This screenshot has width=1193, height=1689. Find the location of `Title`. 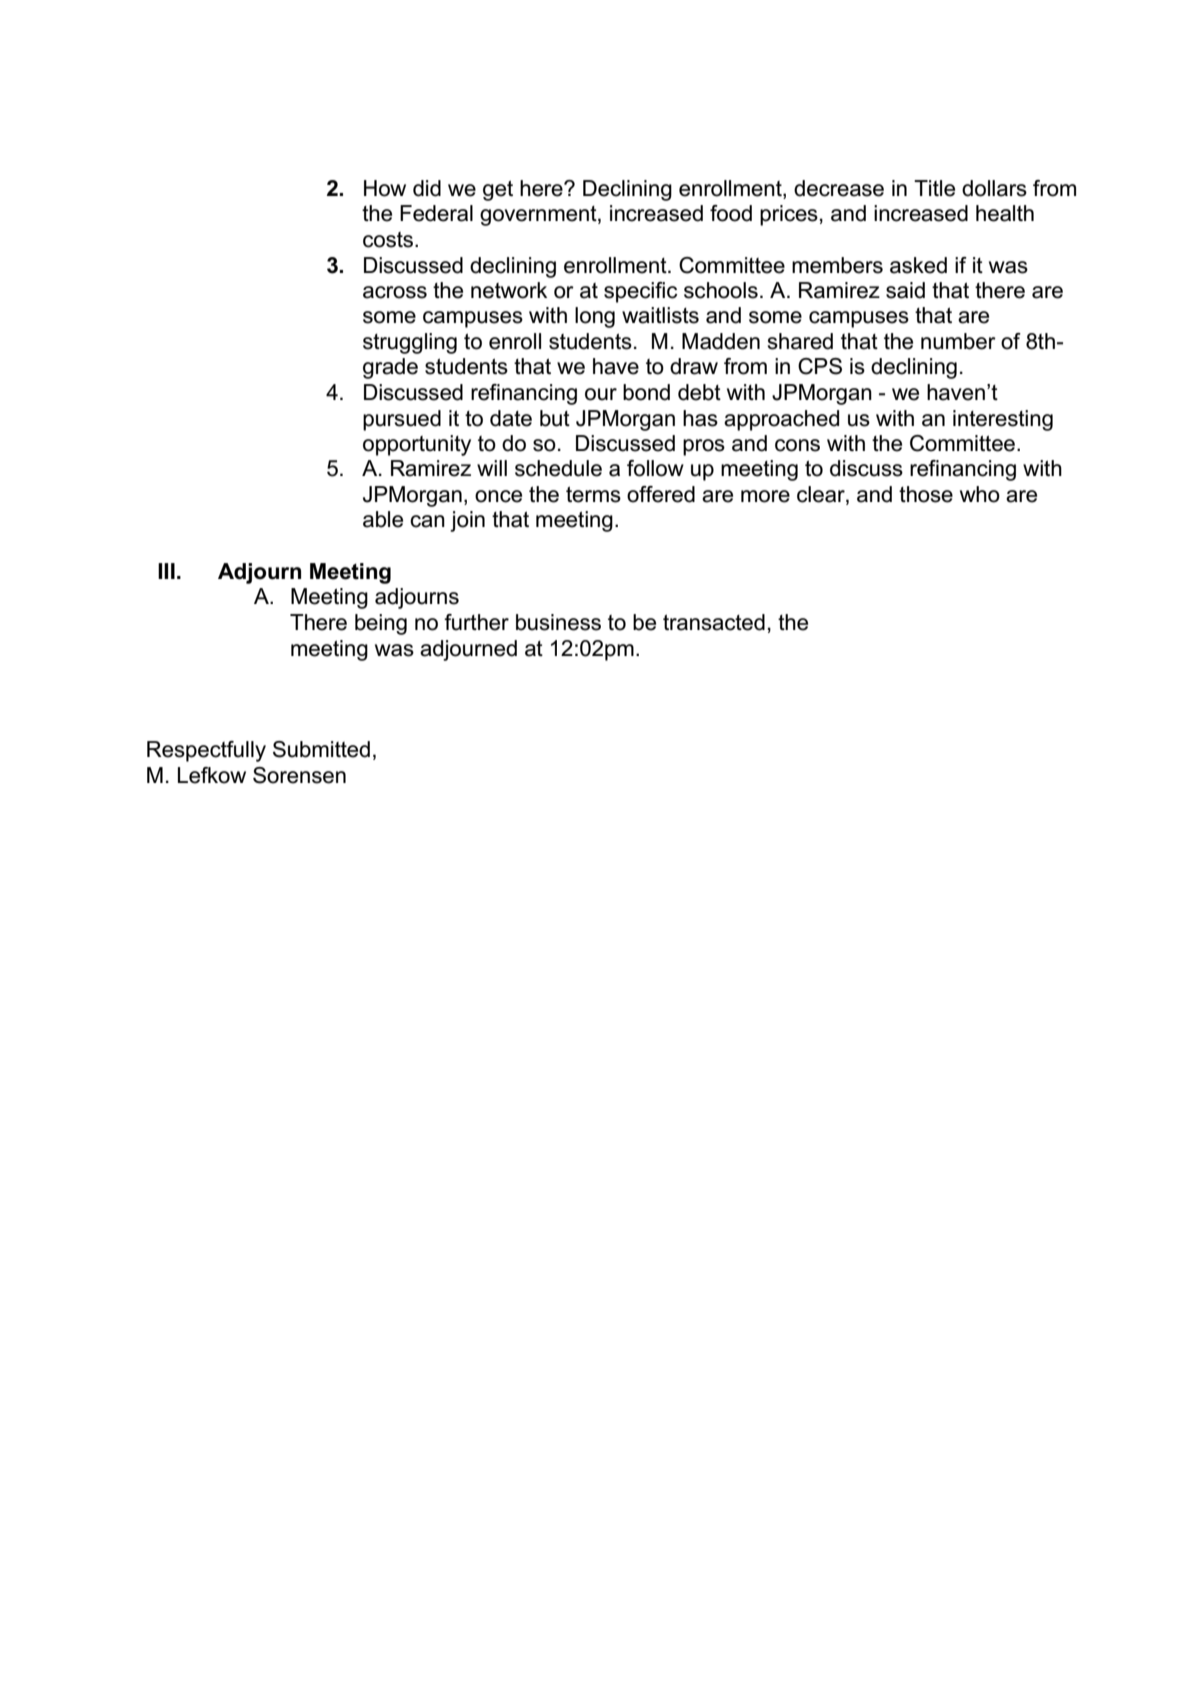

Title is located at coordinates (934, 188).
